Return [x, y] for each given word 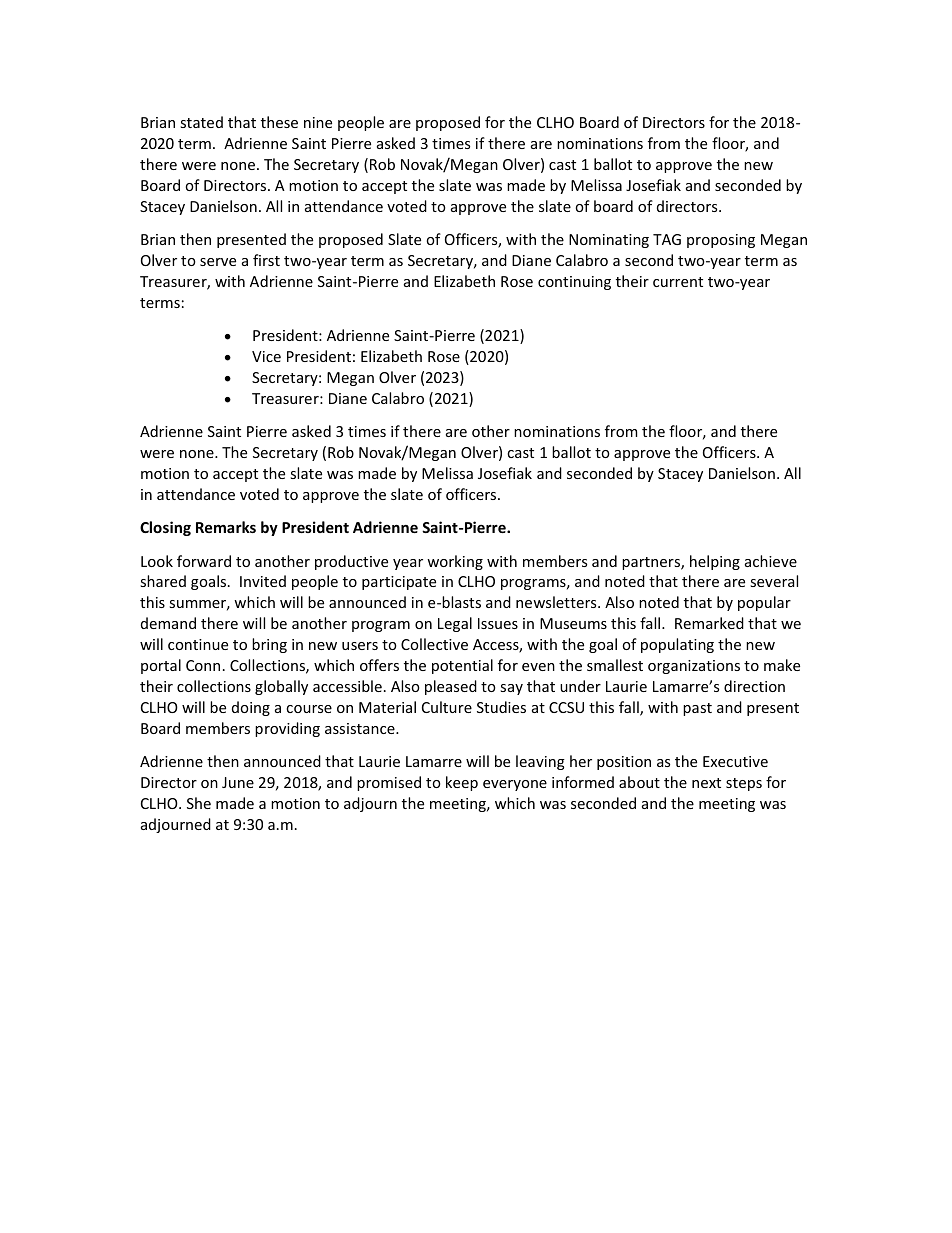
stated [201, 122]
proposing [721, 241]
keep [462, 783]
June [238, 782]
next [706, 783]
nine [318, 122]
